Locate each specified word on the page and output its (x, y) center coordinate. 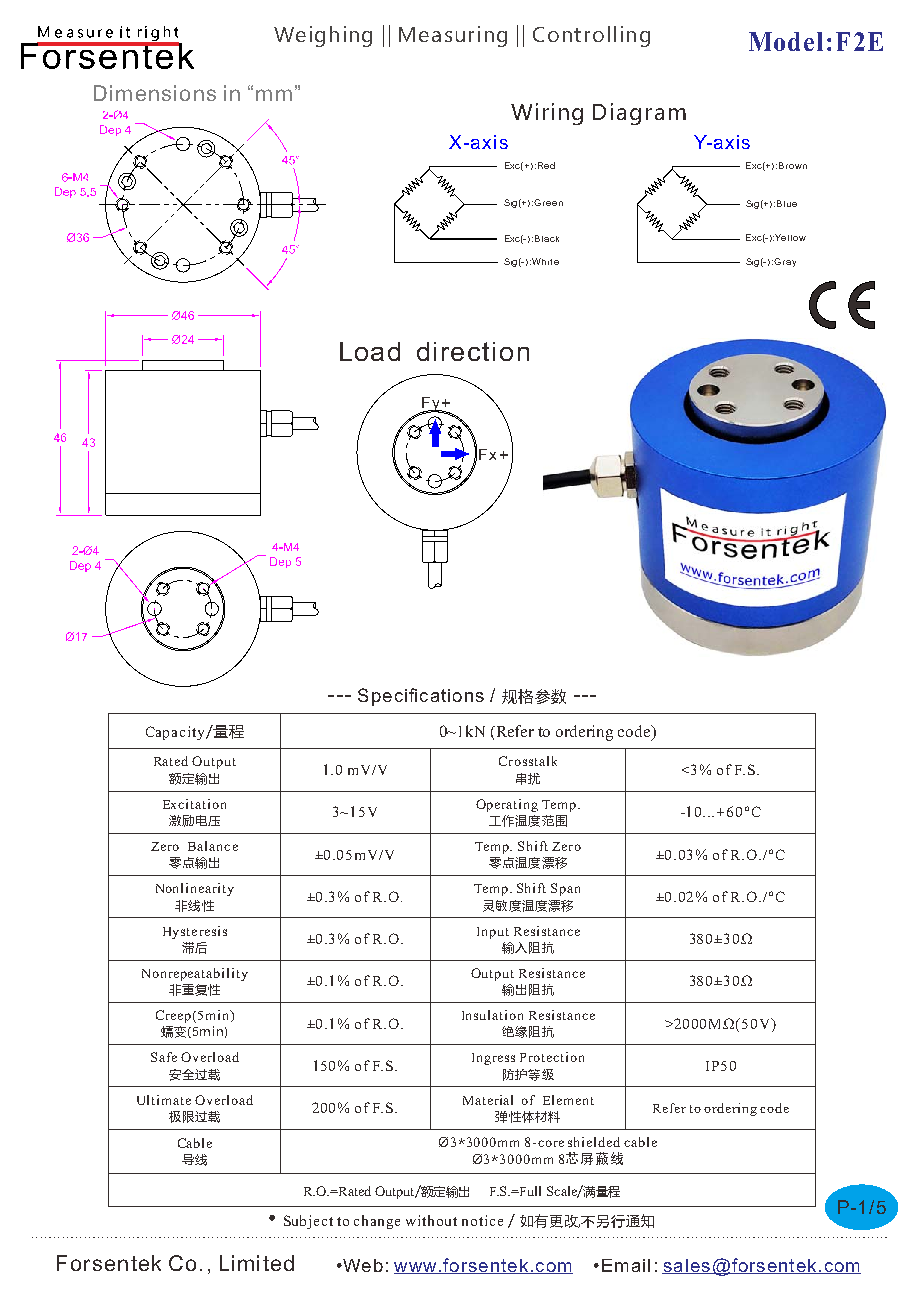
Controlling (591, 36)
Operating (507, 805)
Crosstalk (528, 761)
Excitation (194, 804)
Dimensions (155, 93)
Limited (257, 1263)
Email (626, 1265)
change (377, 1222)
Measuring (453, 36)
